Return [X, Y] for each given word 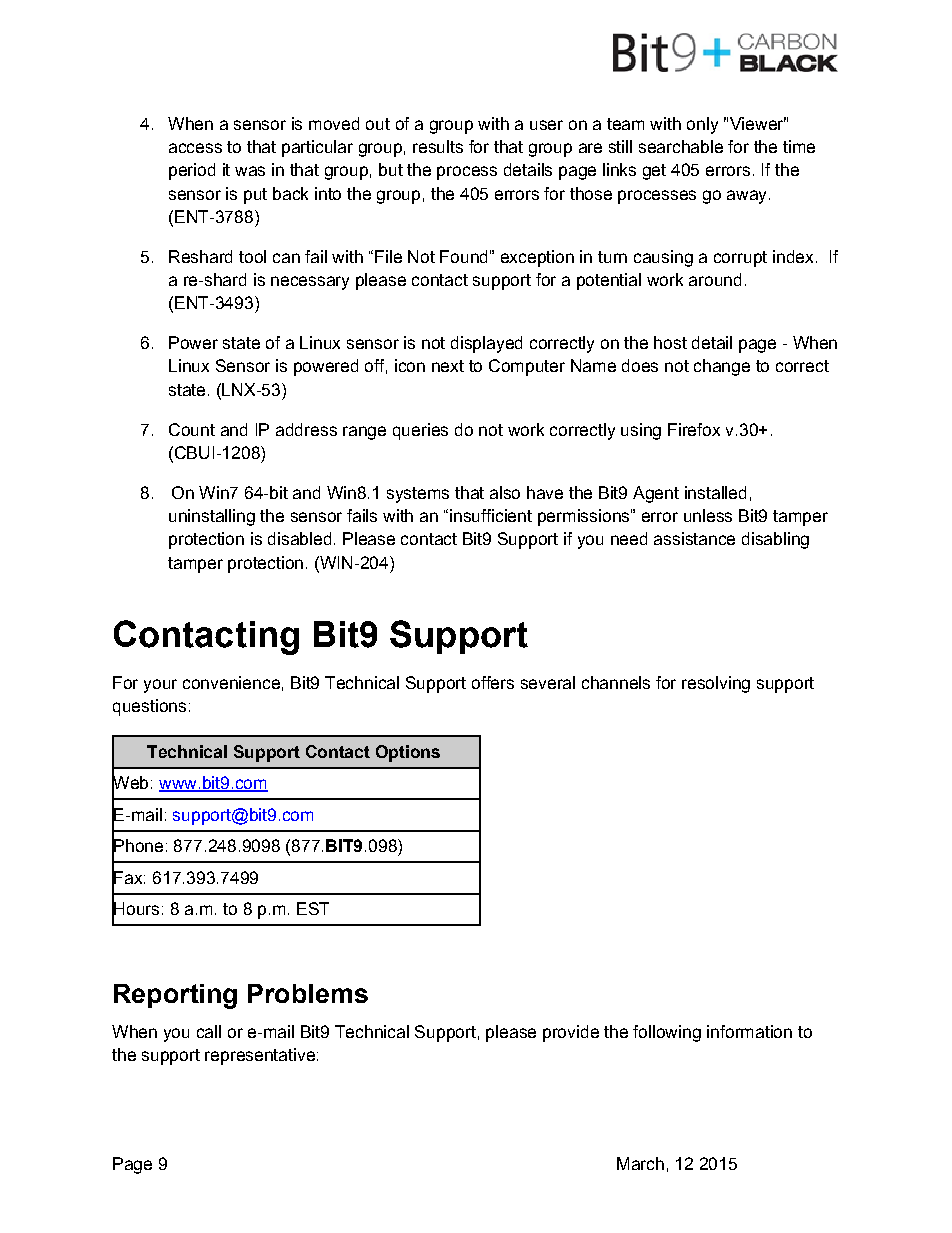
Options [408, 753]
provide [571, 1033]
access [195, 148]
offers [493, 682]
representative [260, 1056]
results [438, 146]
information [749, 1031]
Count [192, 429]
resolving [716, 684]
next [448, 366]
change [722, 367]
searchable [681, 146]
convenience [231, 682]
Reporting [175, 996]
